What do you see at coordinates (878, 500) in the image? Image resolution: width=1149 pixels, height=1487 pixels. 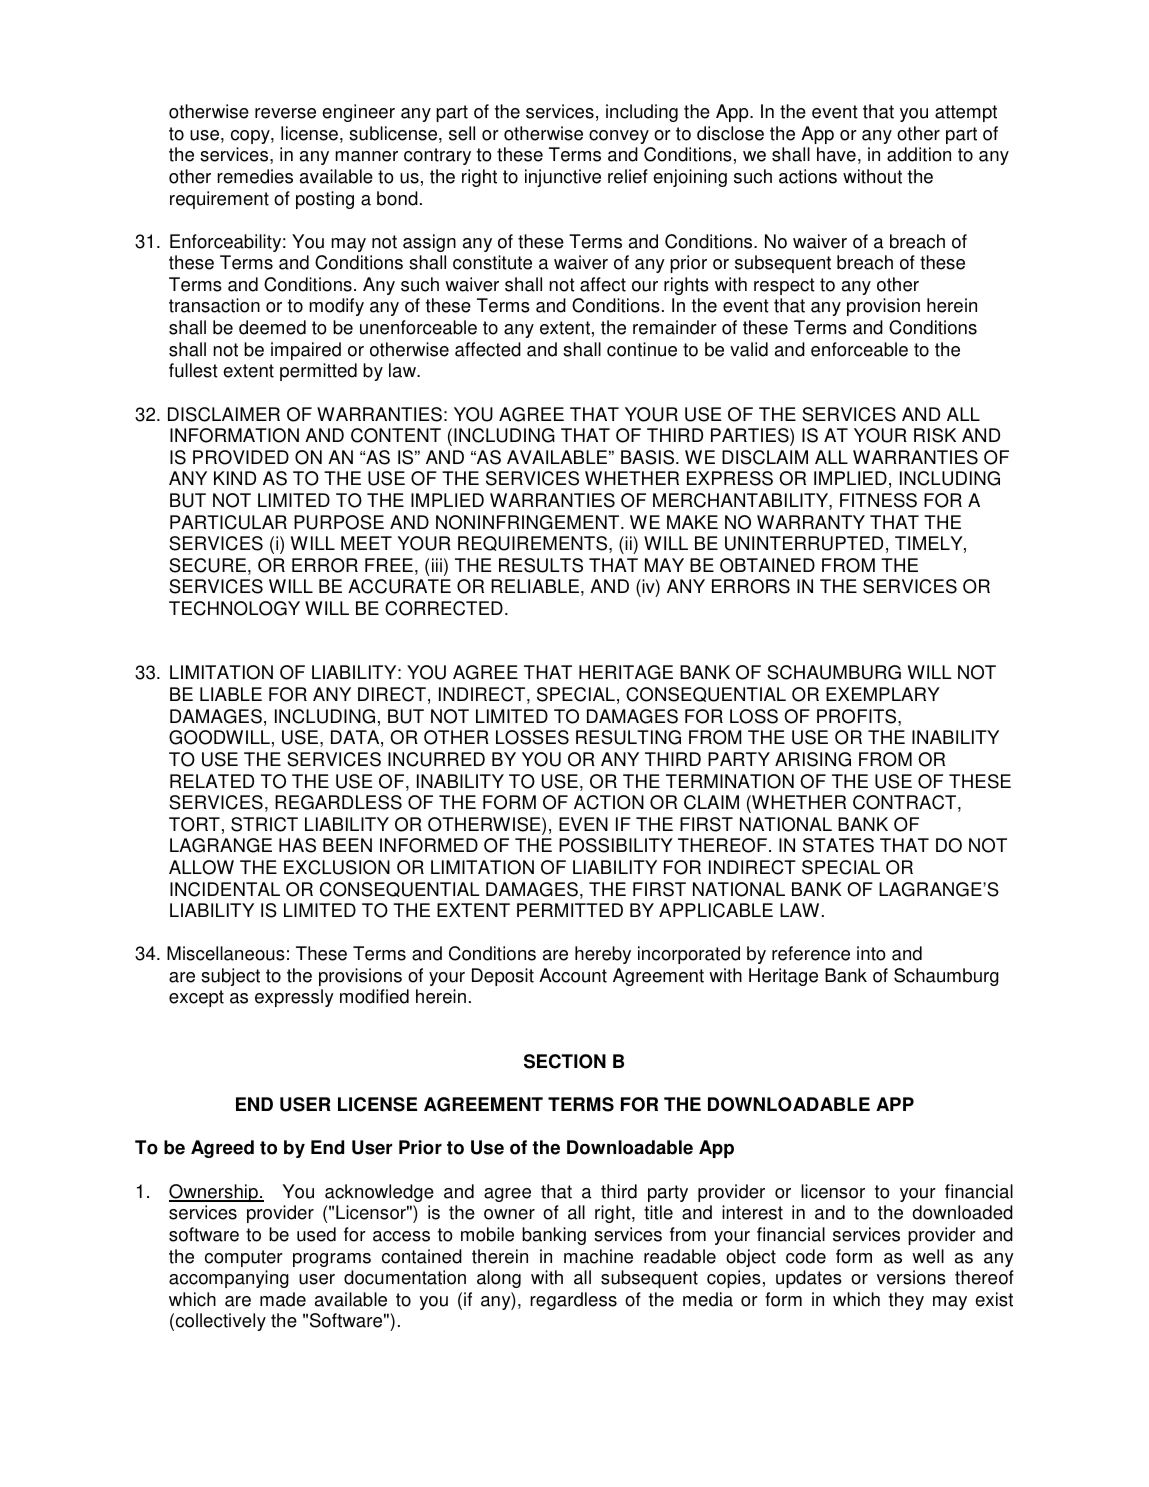 I see `FITNESS` at bounding box center [878, 500].
